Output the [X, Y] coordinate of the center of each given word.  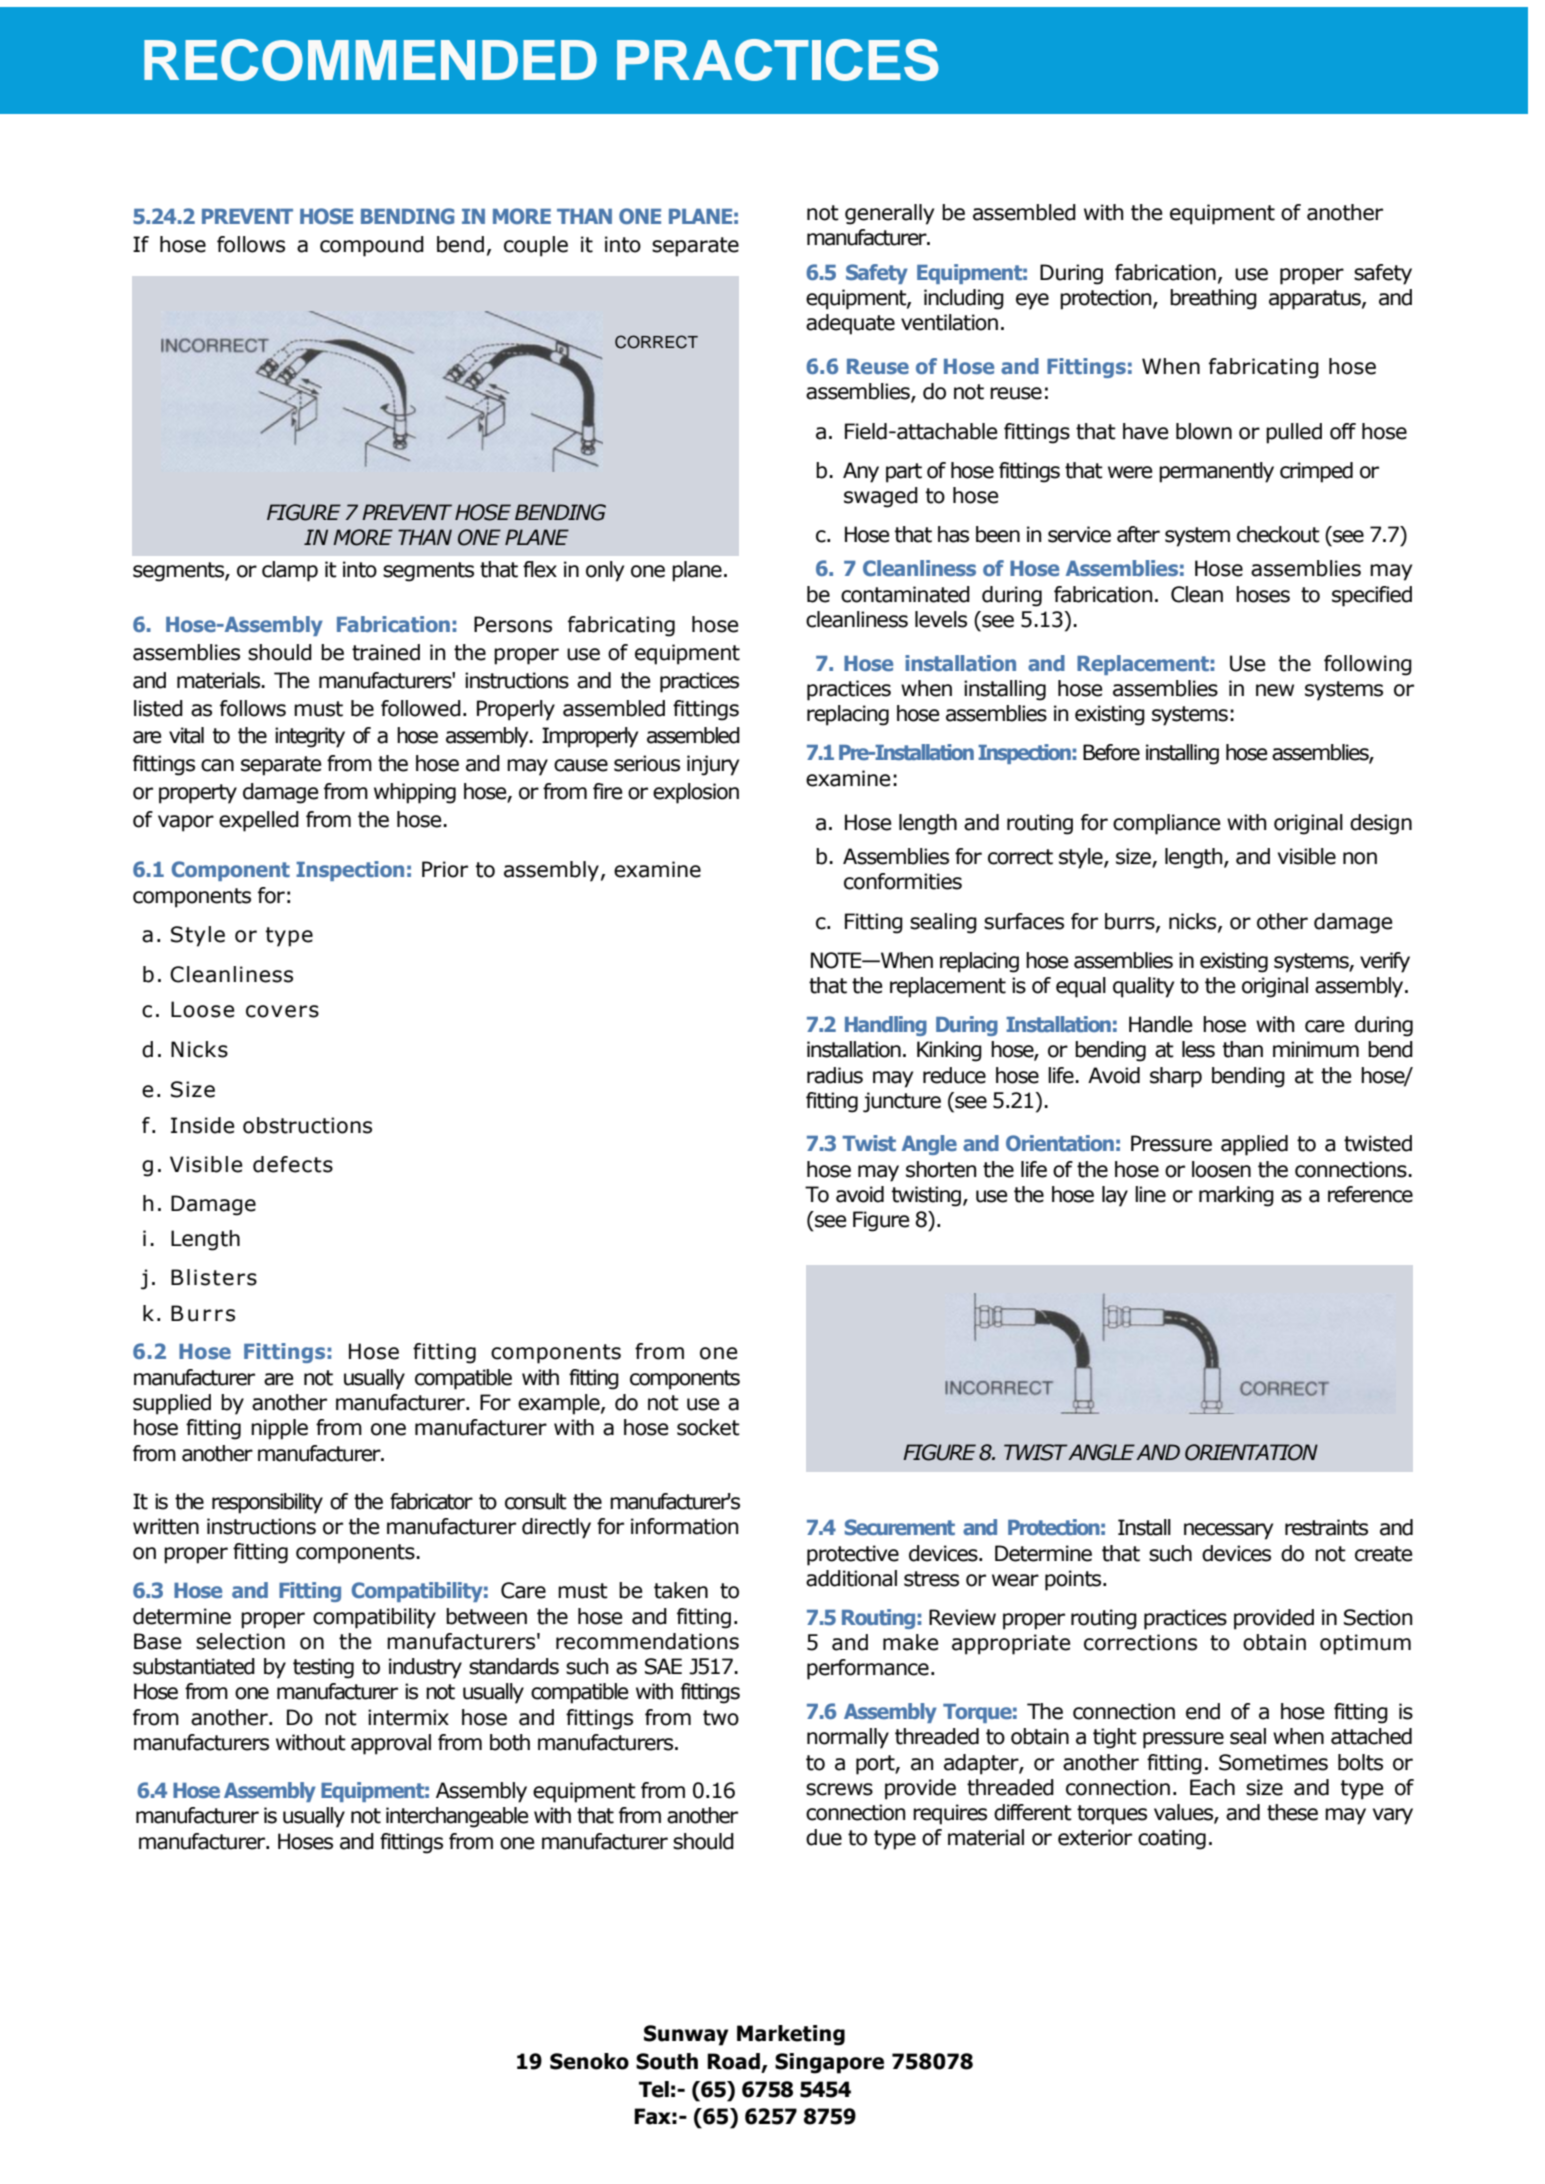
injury [713, 765]
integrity [310, 737]
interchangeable [457, 1817]
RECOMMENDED [370, 60]
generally [889, 214]
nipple [279, 1429]
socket [708, 1427]
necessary [1228, 1531]
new [1275, 690]
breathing [1213, 299]
